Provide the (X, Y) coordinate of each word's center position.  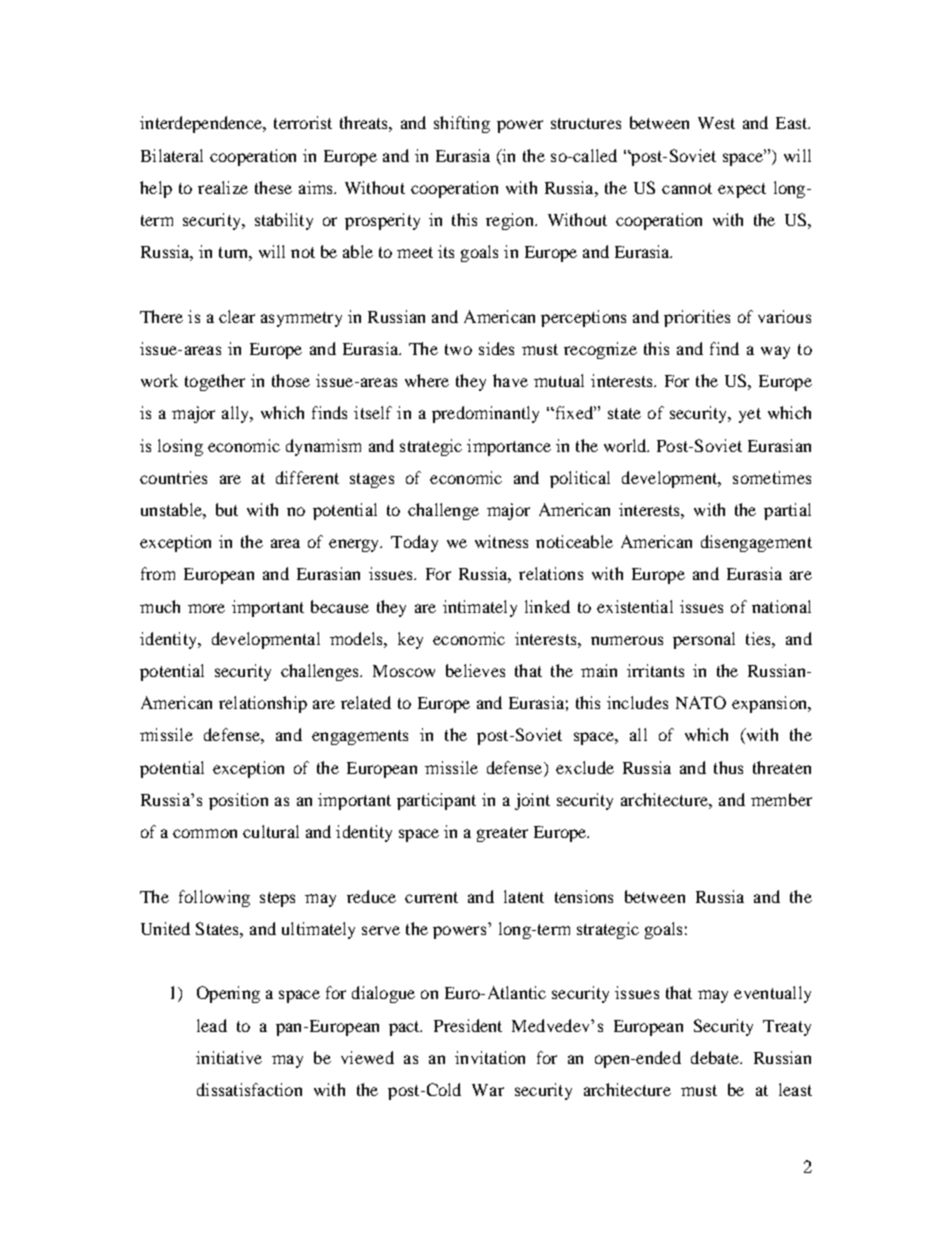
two (458, 349)
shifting (462, 124)
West (716, 123)
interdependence (202, 124)
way (775, 352)
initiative (229, 1057)
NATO (701, 702)
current (431, 897)
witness (501, 541)
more (206, 608)
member (781, 799)
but (227, 509)
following (214, 898)
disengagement (756, 543)
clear (237, 316)
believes (475, 670)
